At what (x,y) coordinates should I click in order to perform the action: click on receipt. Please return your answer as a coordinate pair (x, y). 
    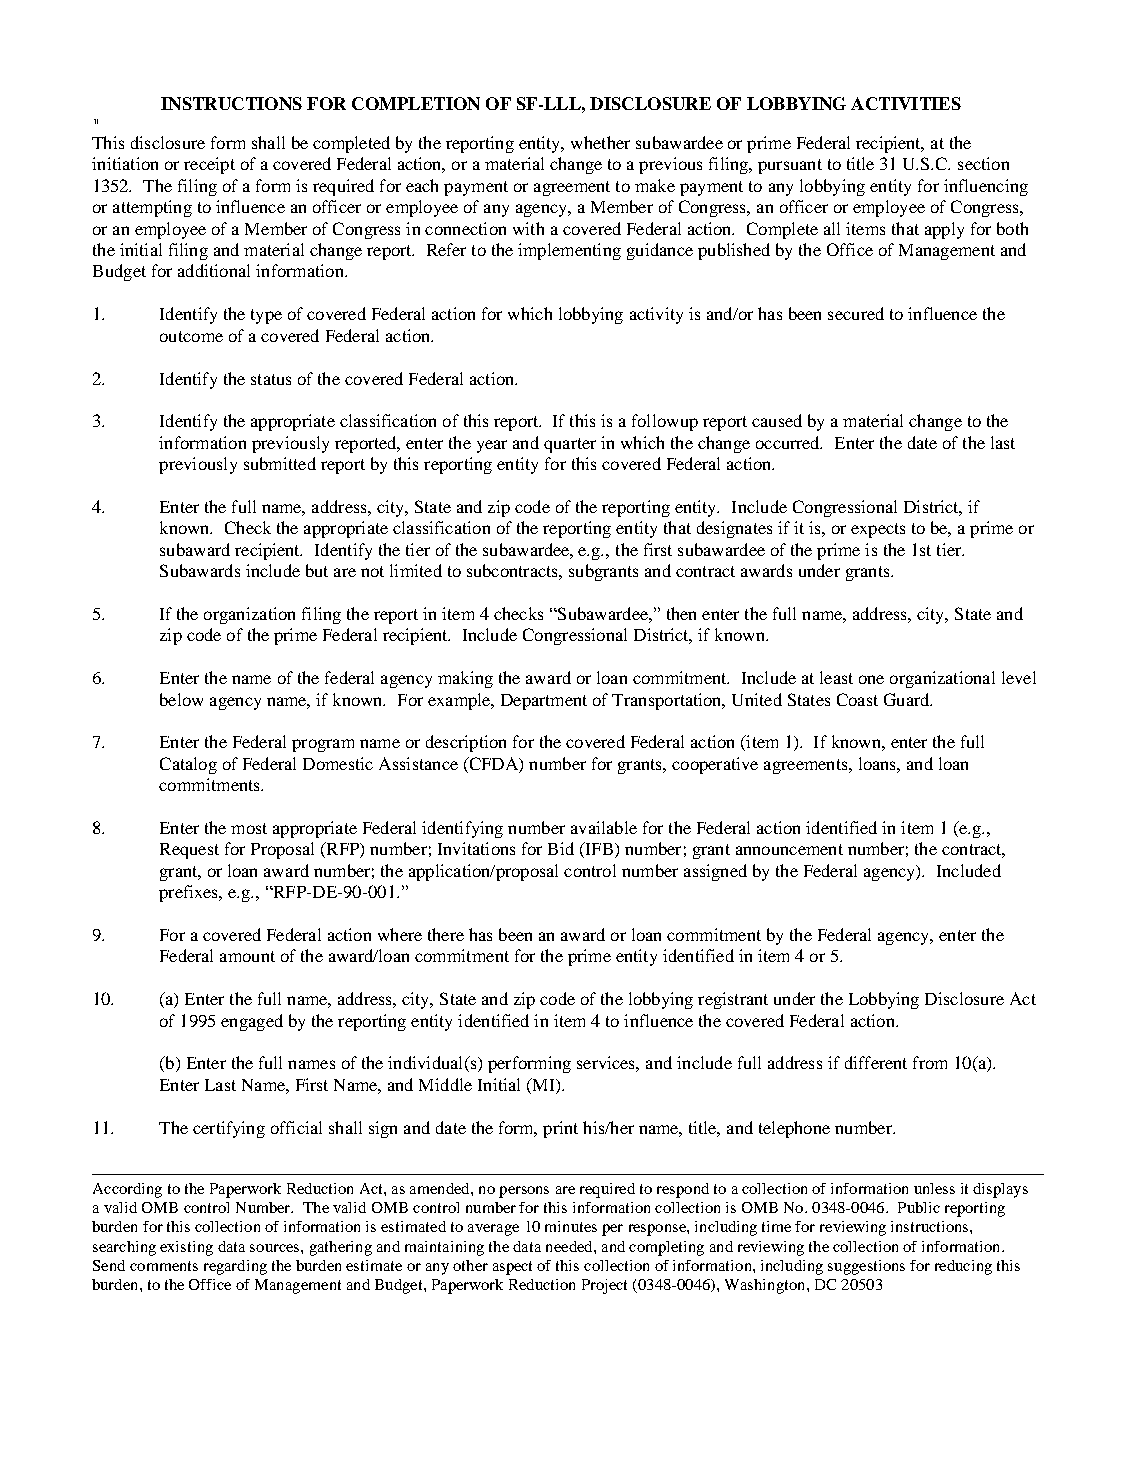
    Looking at the image, I should click on (209, 165).
